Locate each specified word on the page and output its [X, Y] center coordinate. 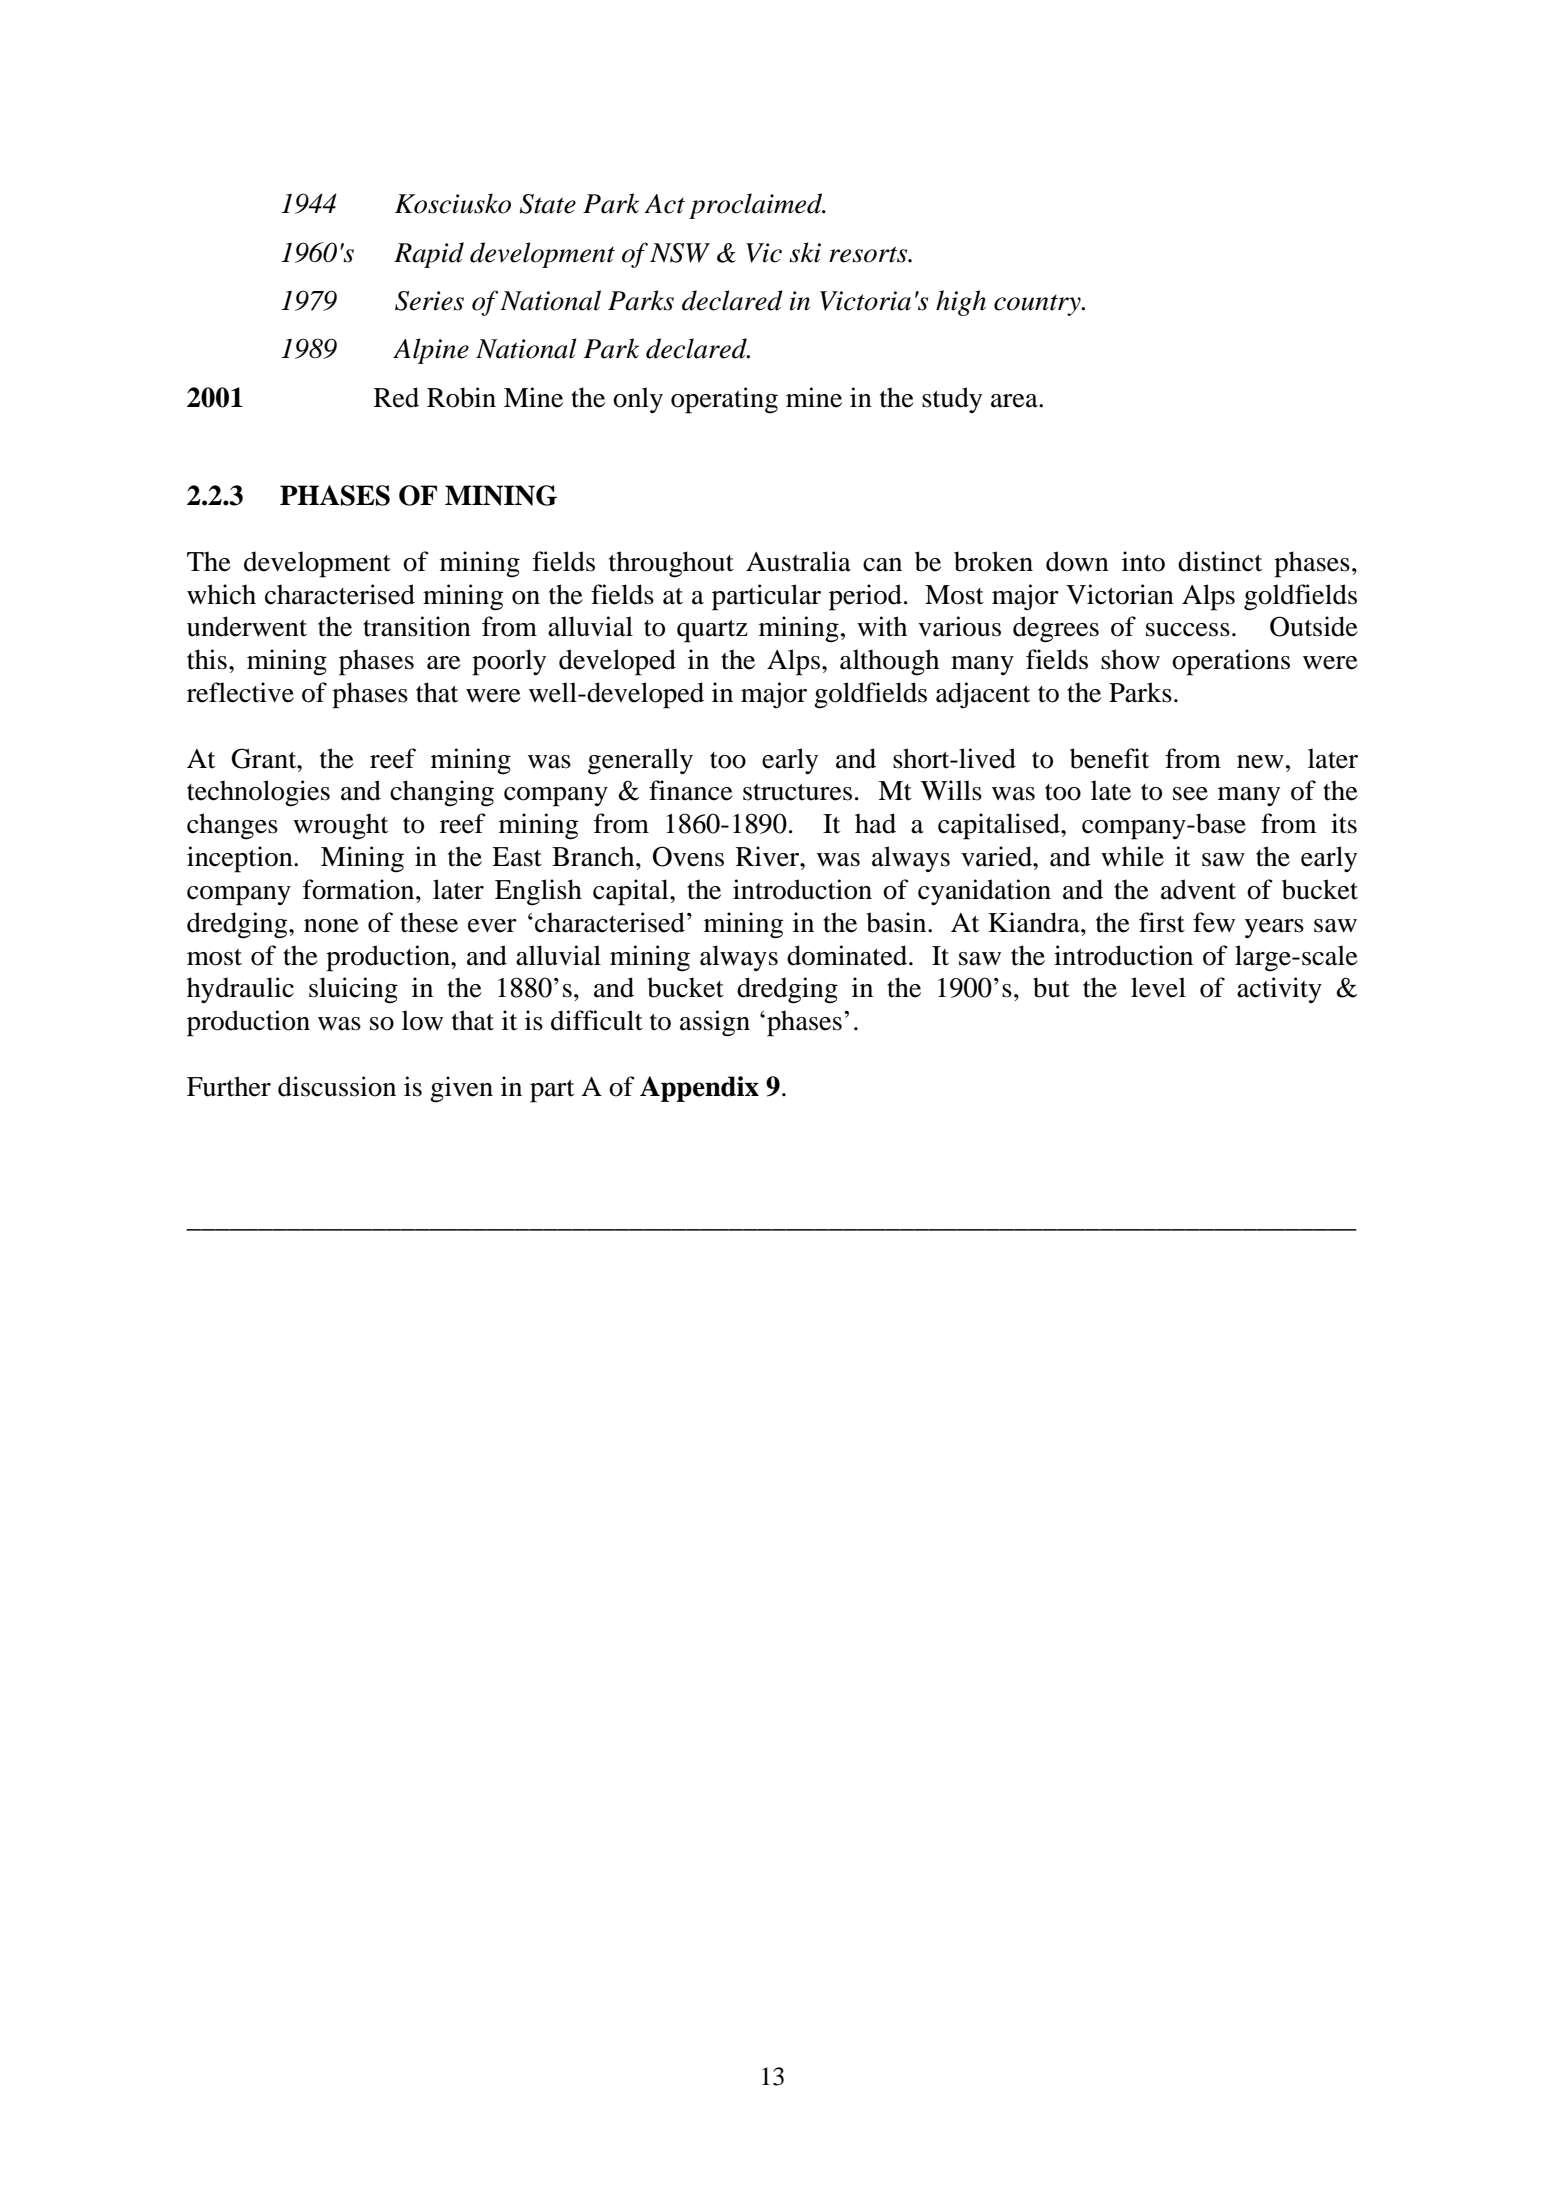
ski [805, 252]
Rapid [429, 255]
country [1038, 305]
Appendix [699, 1089]
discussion [337, 1086]
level [1158, 987]
